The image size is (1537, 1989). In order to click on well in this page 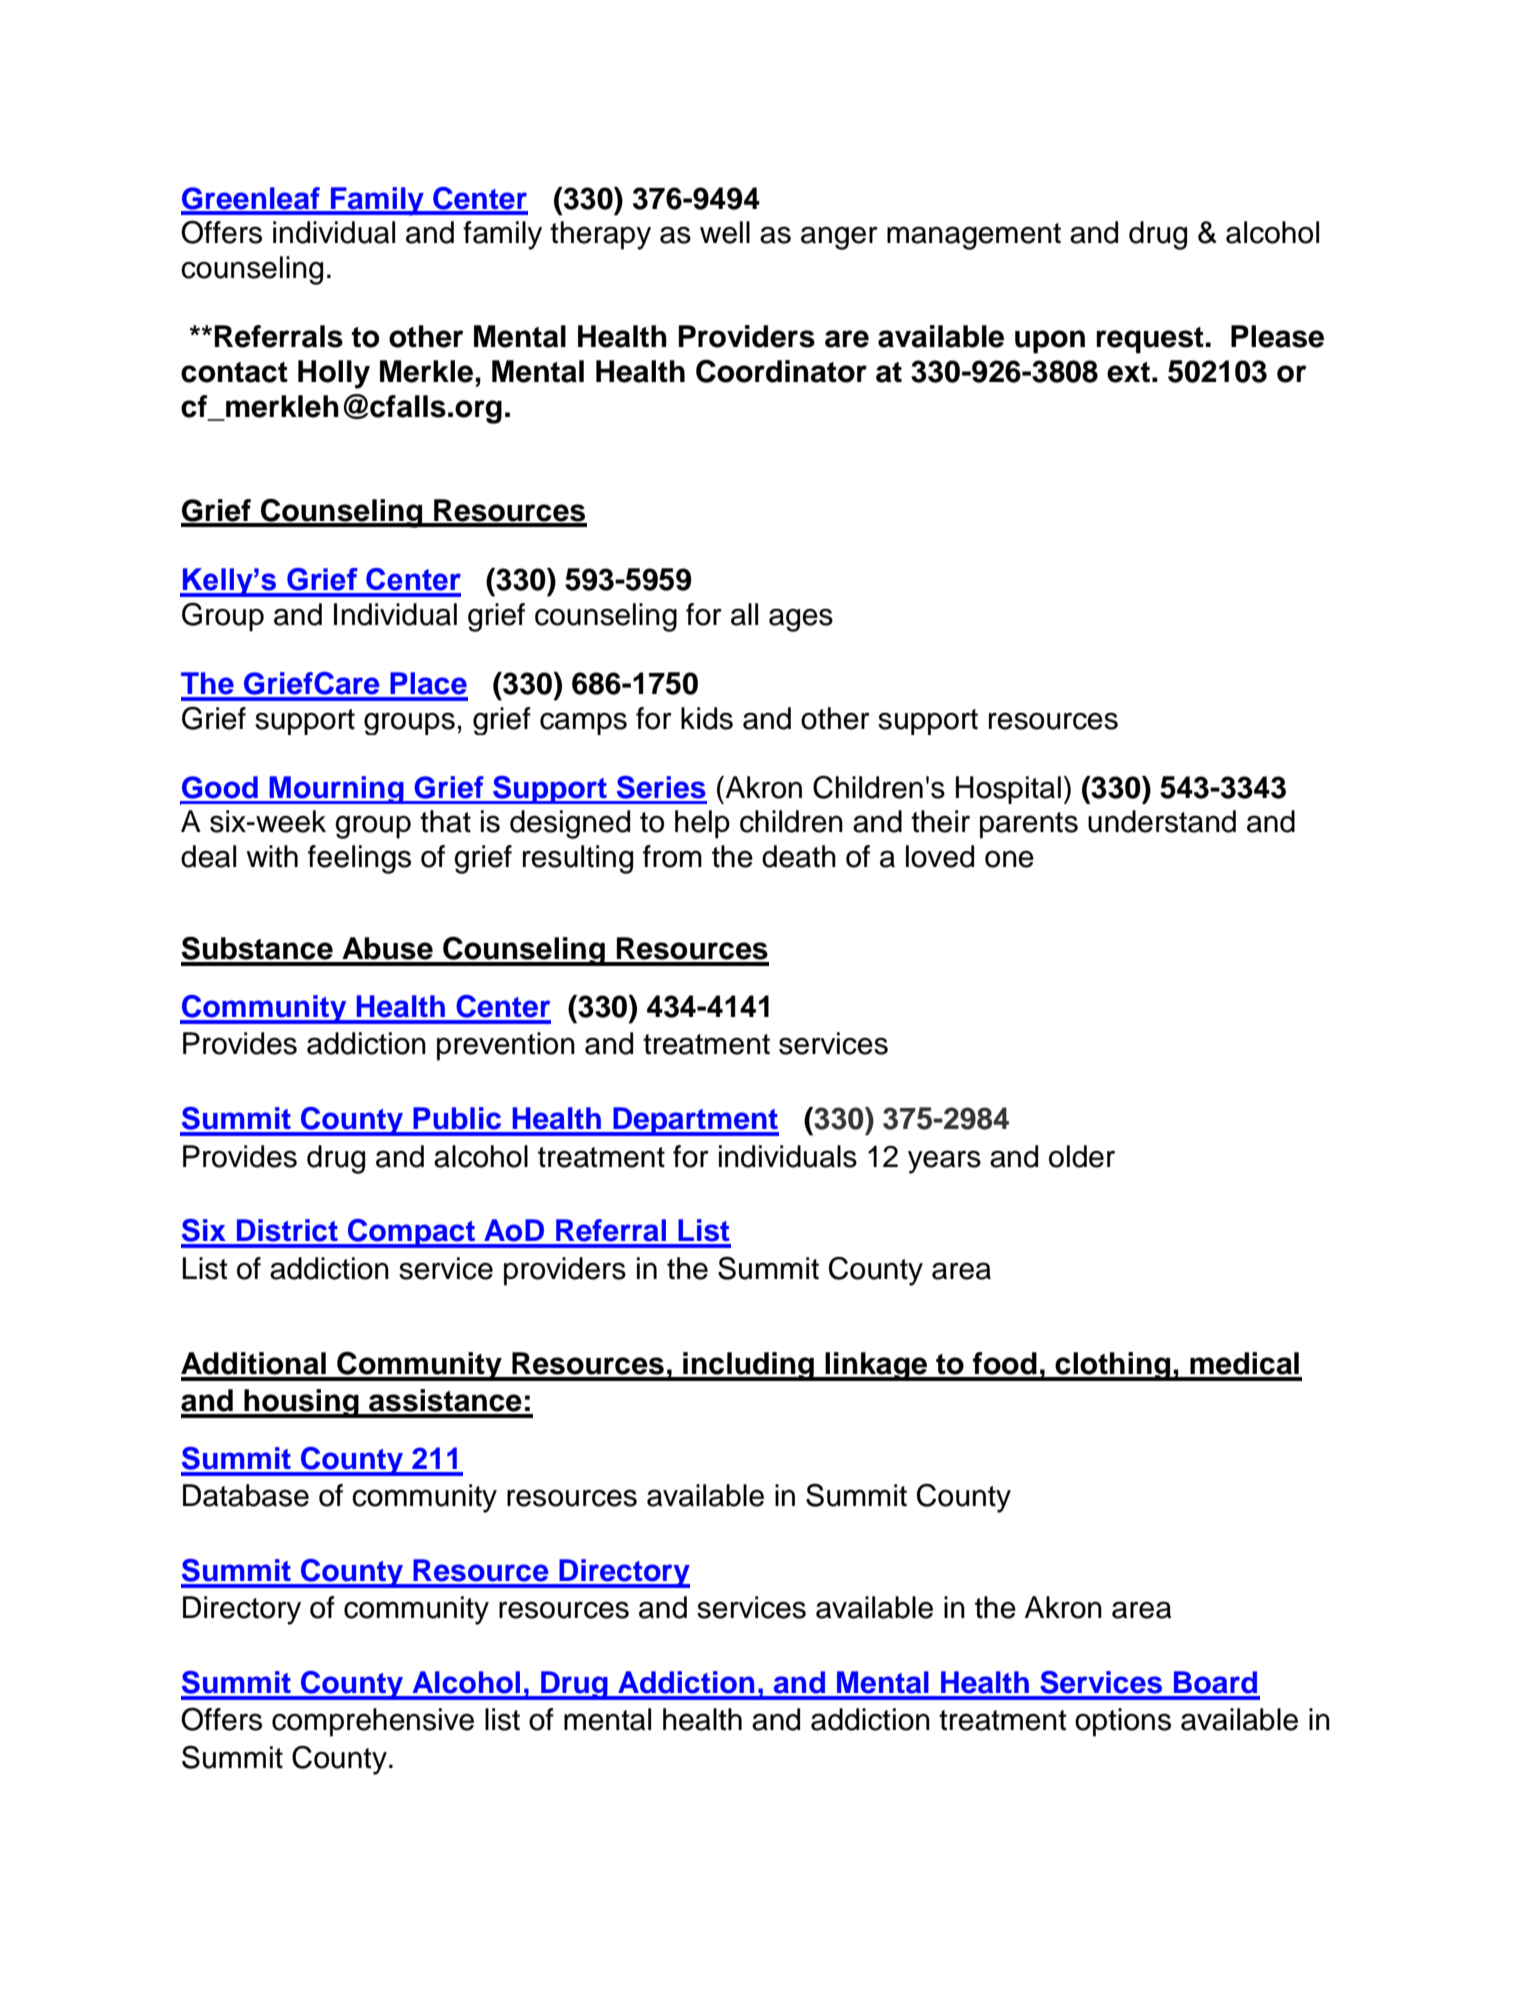, I will do `click(725, 232)`.
